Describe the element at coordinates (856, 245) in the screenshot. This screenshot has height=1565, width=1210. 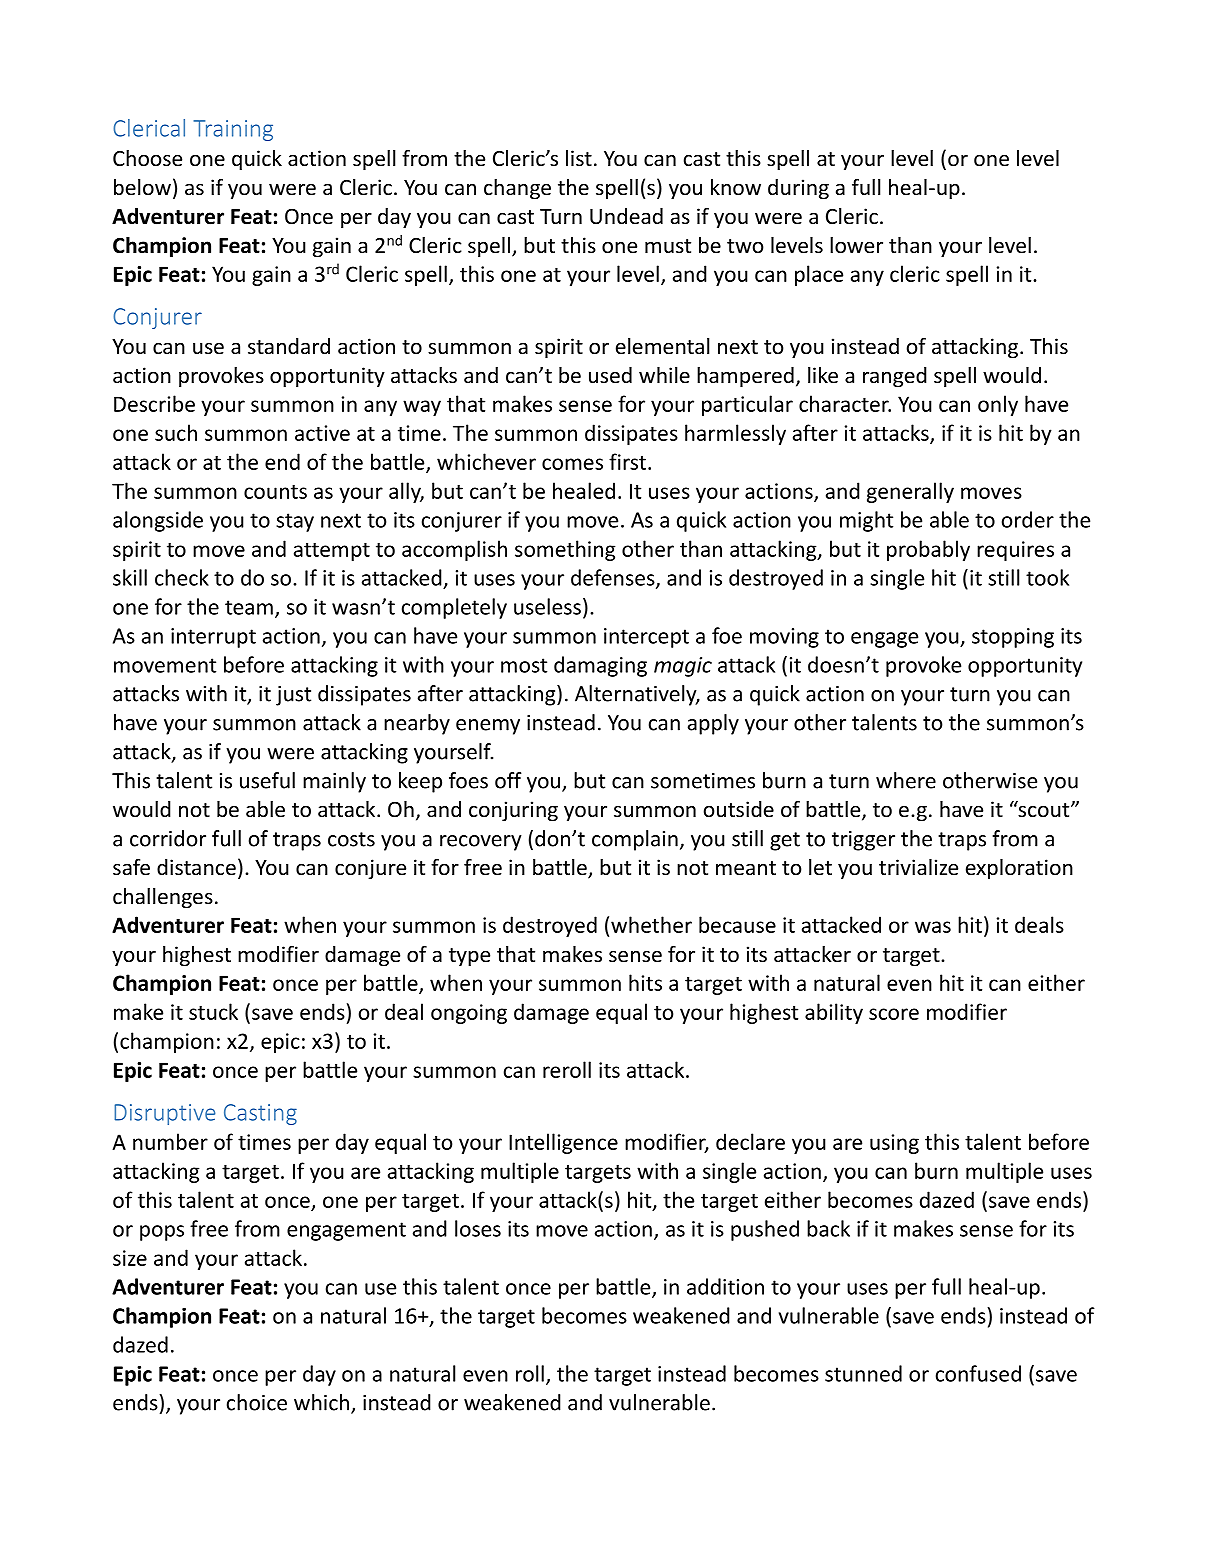
I see `lower` at that location.
